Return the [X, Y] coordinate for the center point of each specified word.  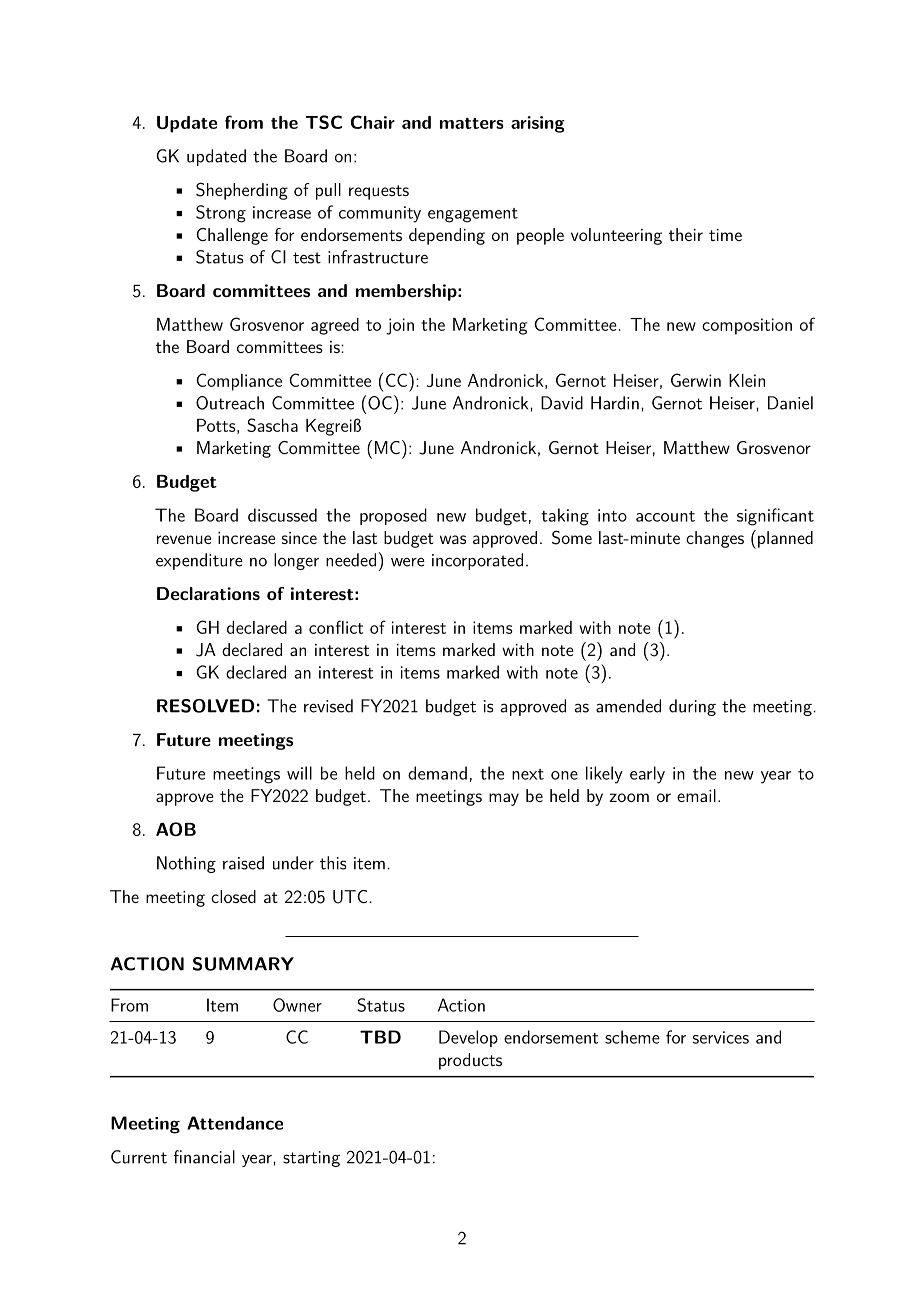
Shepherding [242, 191]
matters [472, 123]
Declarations [208, 593]
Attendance [235, 1123]
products [470, 1061]
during [692, 707]
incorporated [477, 561]
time [725, 235]
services [721, 1037]
